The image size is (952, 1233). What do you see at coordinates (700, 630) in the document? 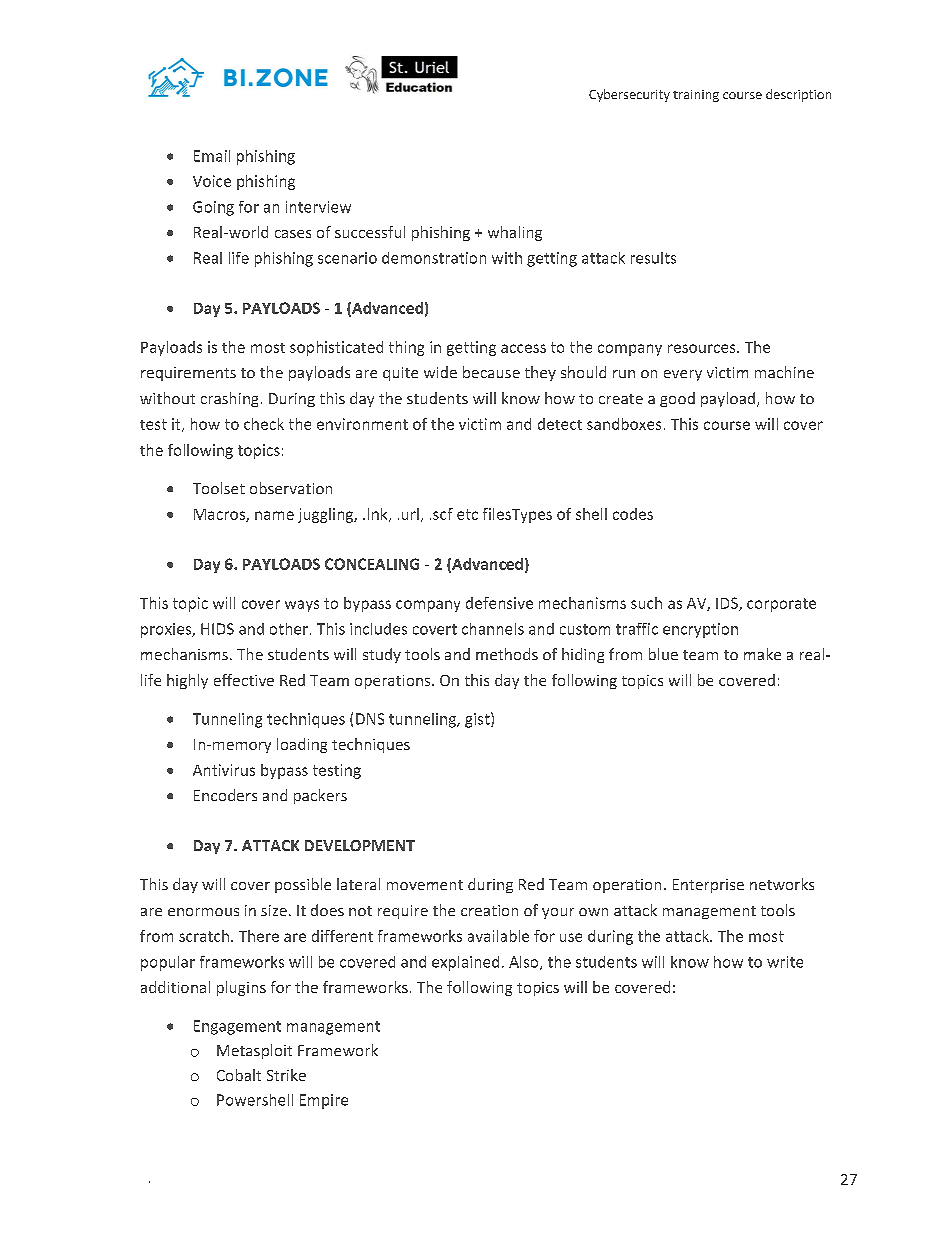
I see `encryption` at bounding box center [700, 630].
